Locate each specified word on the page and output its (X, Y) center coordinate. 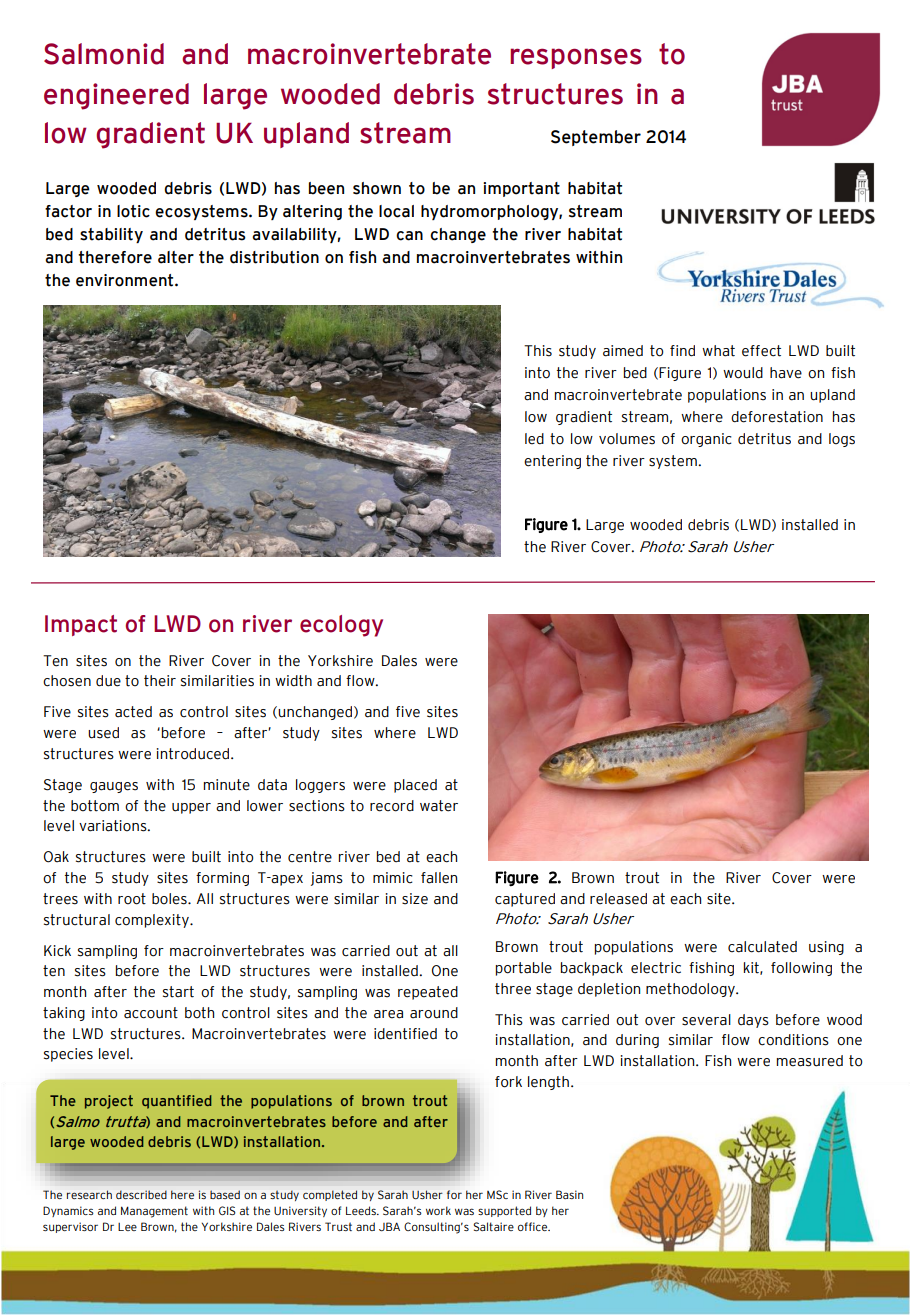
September (596, 138)
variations (114, 826)
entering (552, 462)
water (439, 806)
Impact (81, 625)
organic (706, 440)
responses (576, 58)
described (141, 1194)
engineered (116, 96)
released (618, 899)
